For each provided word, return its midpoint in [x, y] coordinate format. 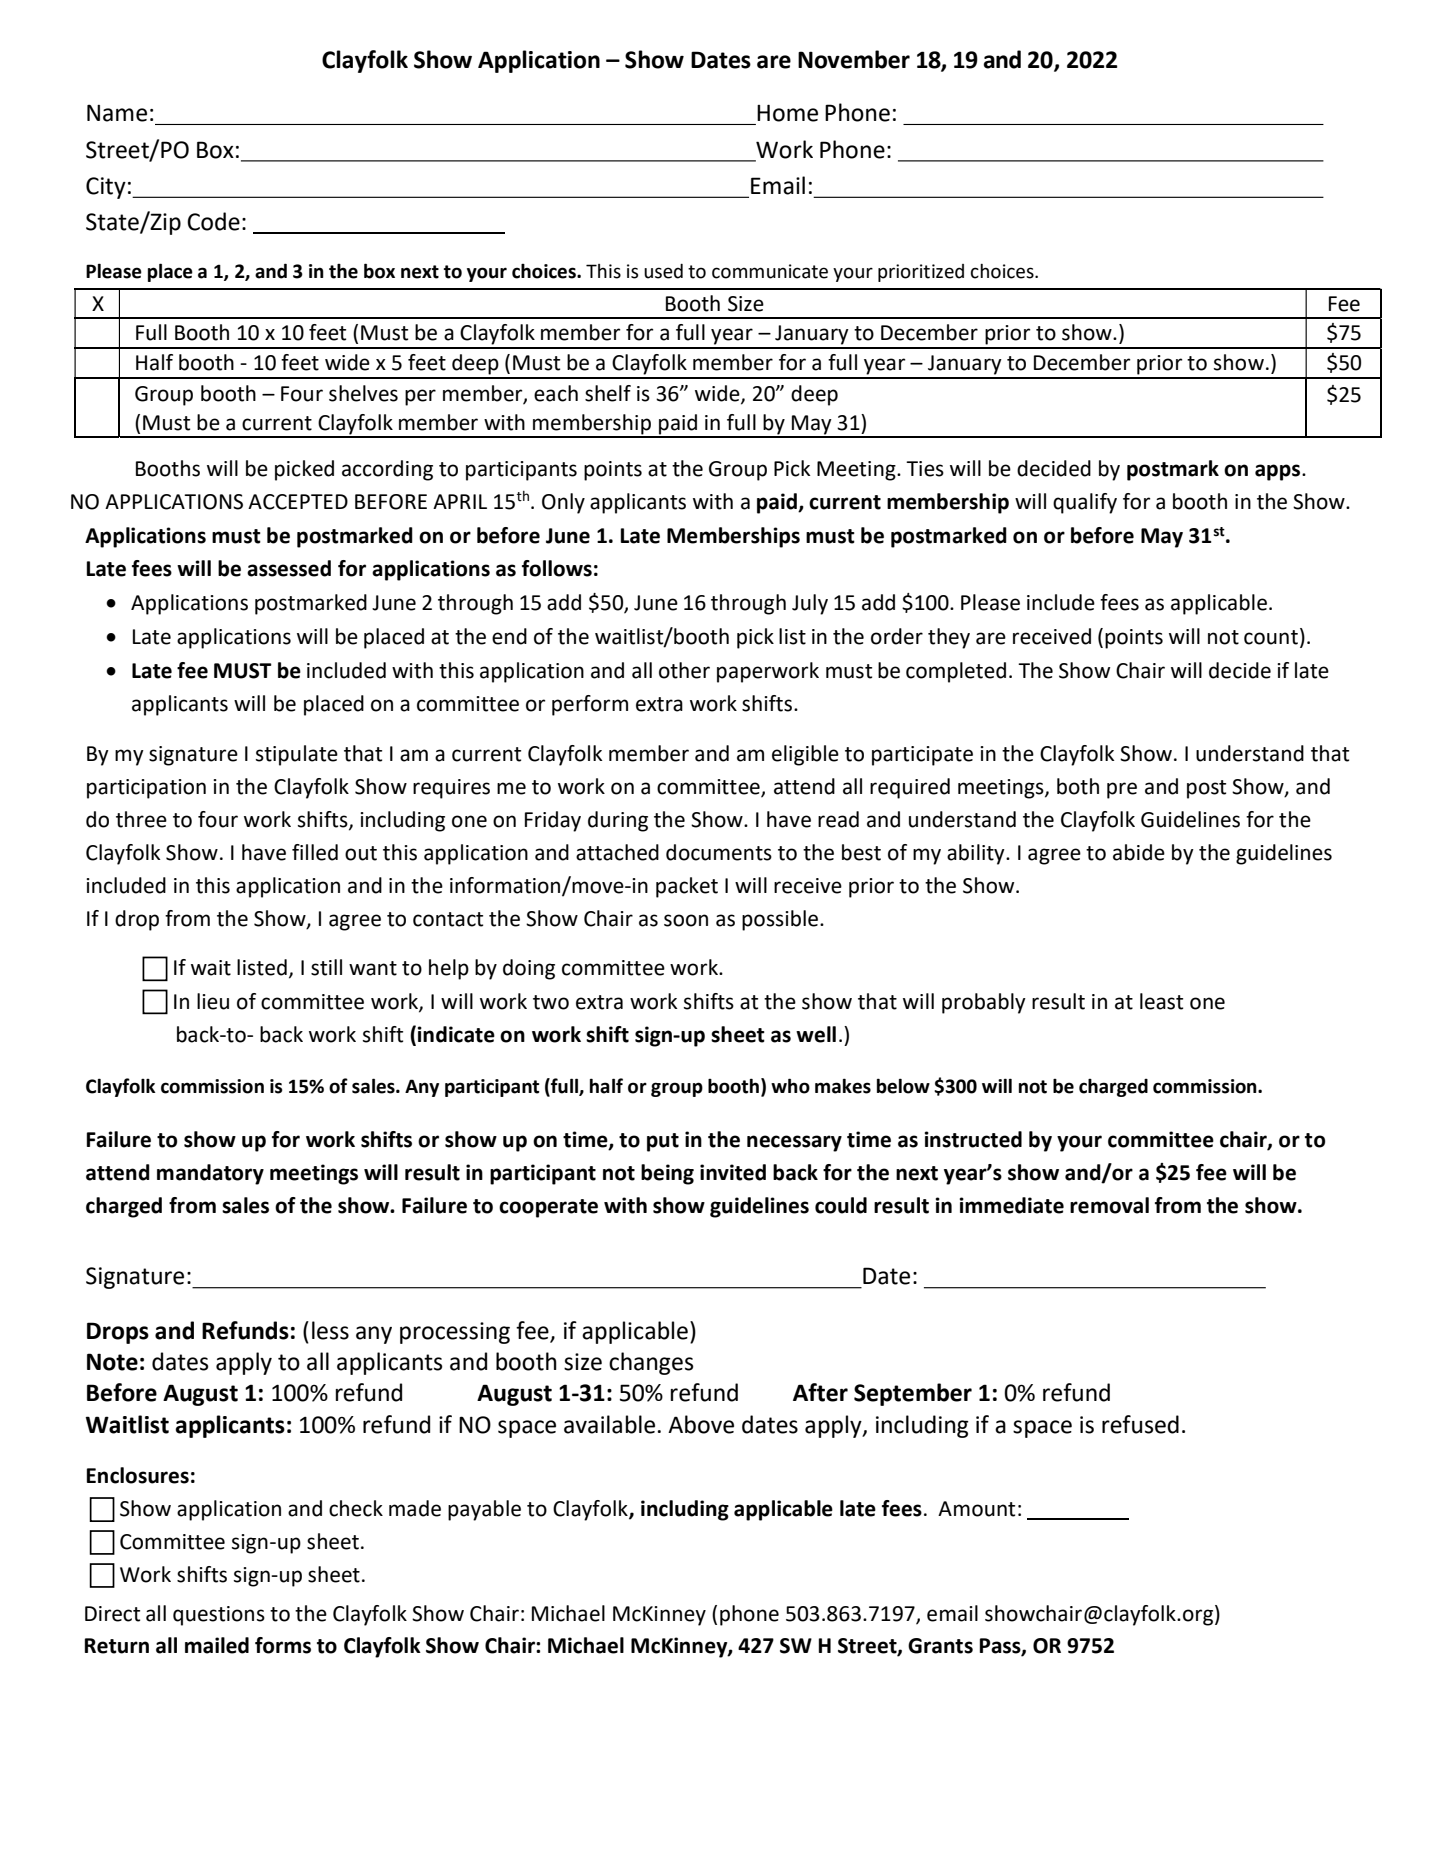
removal [1109, 1205]
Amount [976, 1509]
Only [563, 503]
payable [484, 1510]
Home [787, 113]
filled [315, 852]
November [854, 59]
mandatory [210, 1174]
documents [719, 852]
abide [1139, 852]
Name [117, 113]
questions [219, 1616]
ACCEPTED [298, 502]
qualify [1085, 503]
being [667, 1174]
